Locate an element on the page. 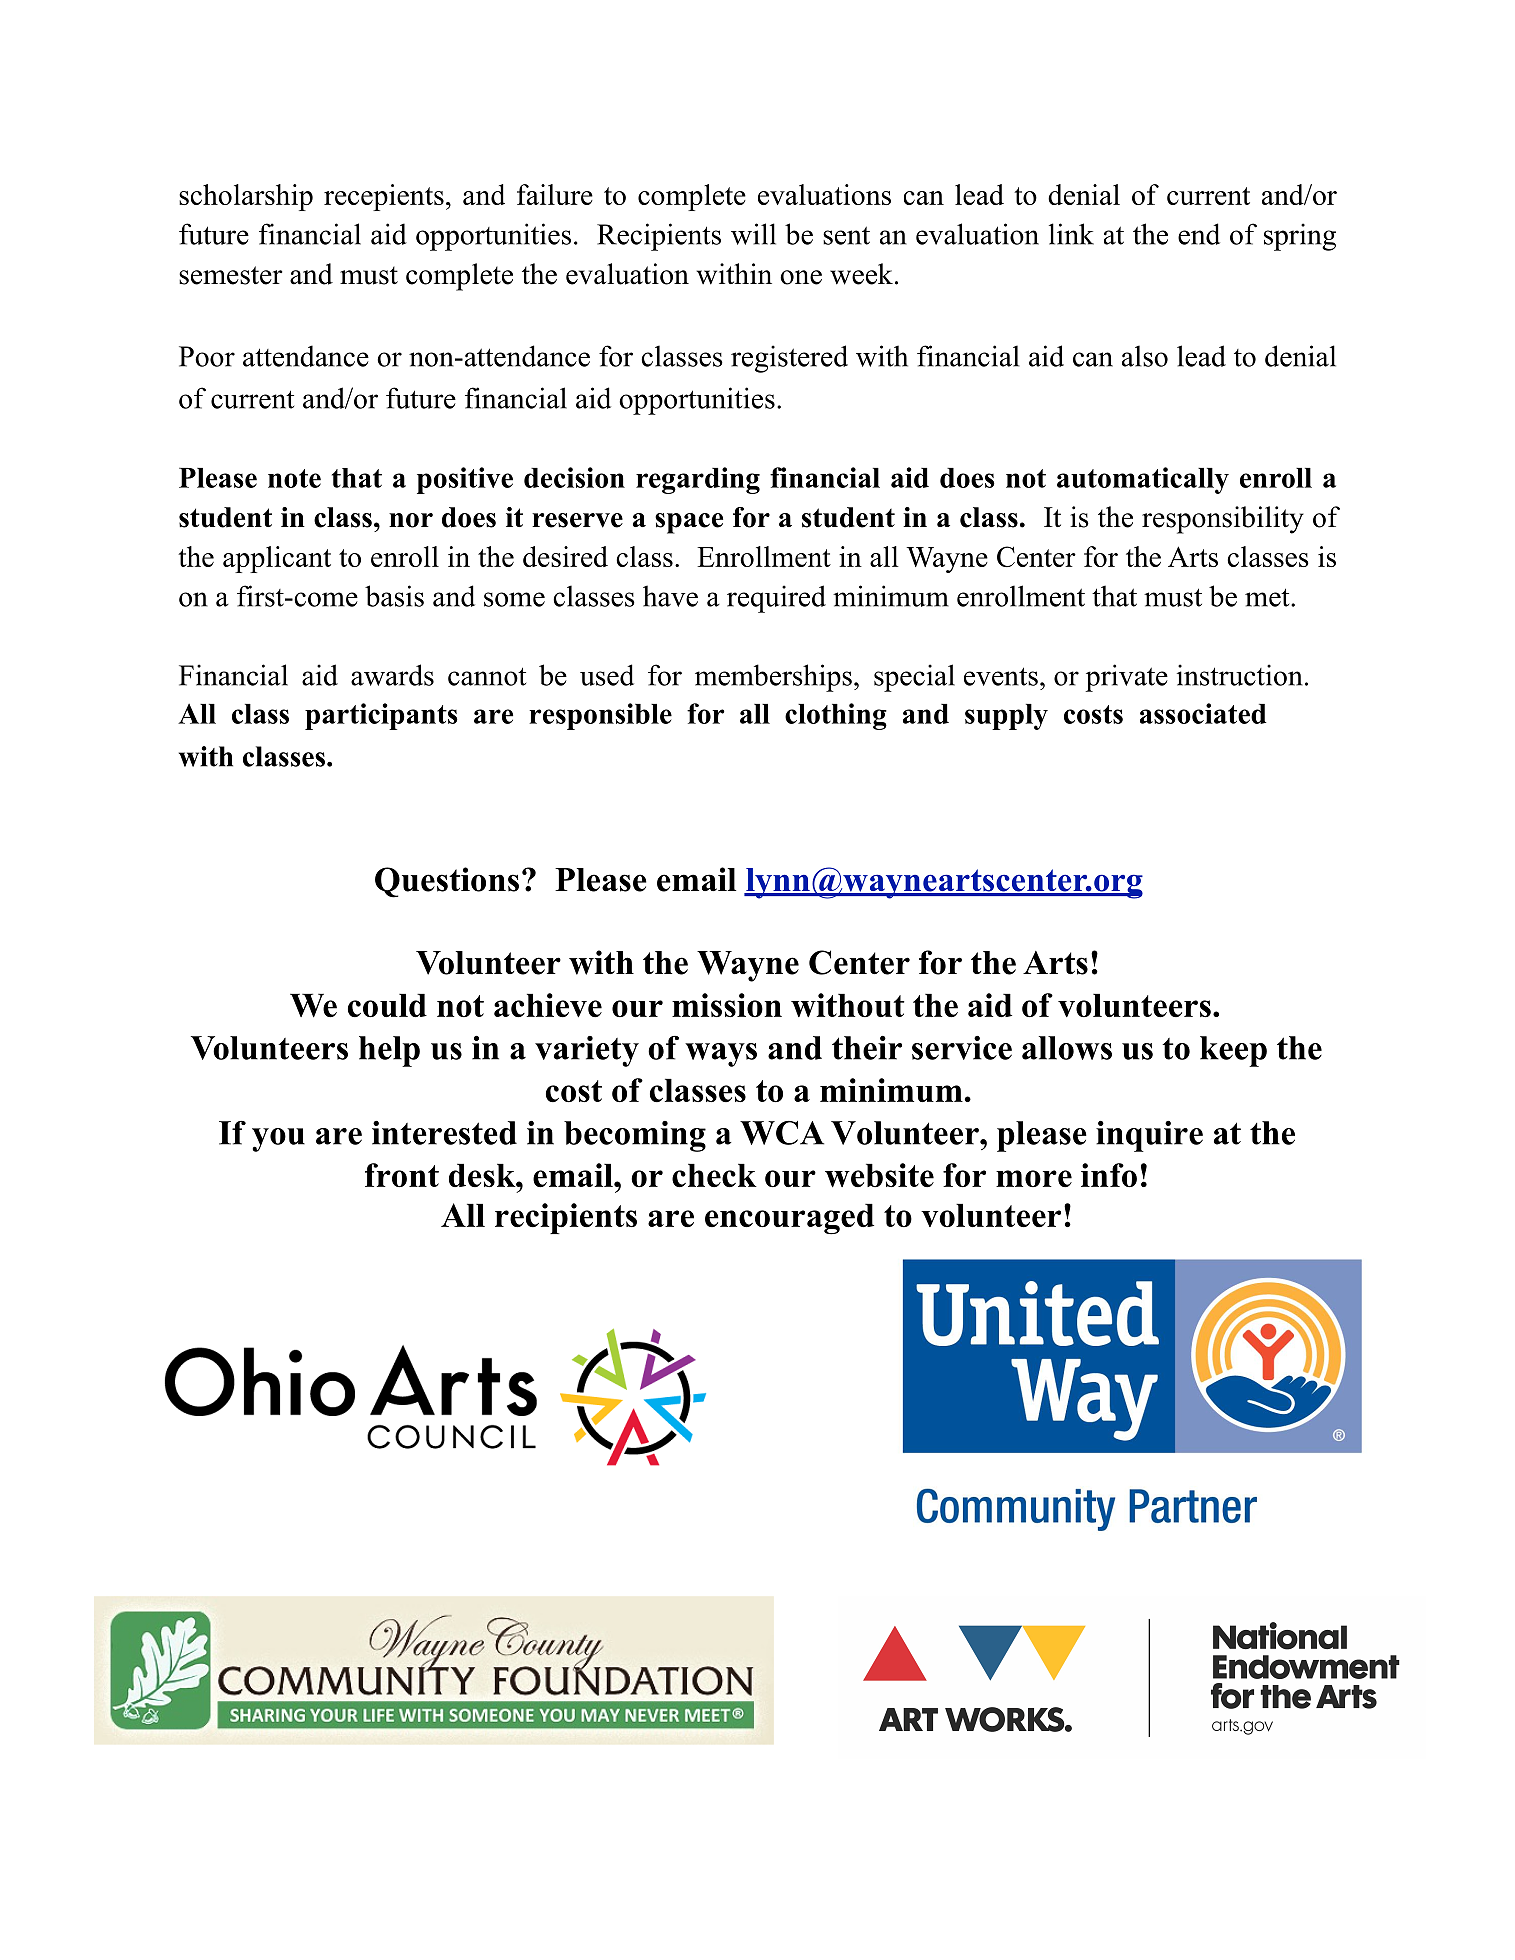  could is located at coordinates (387, 1006).
